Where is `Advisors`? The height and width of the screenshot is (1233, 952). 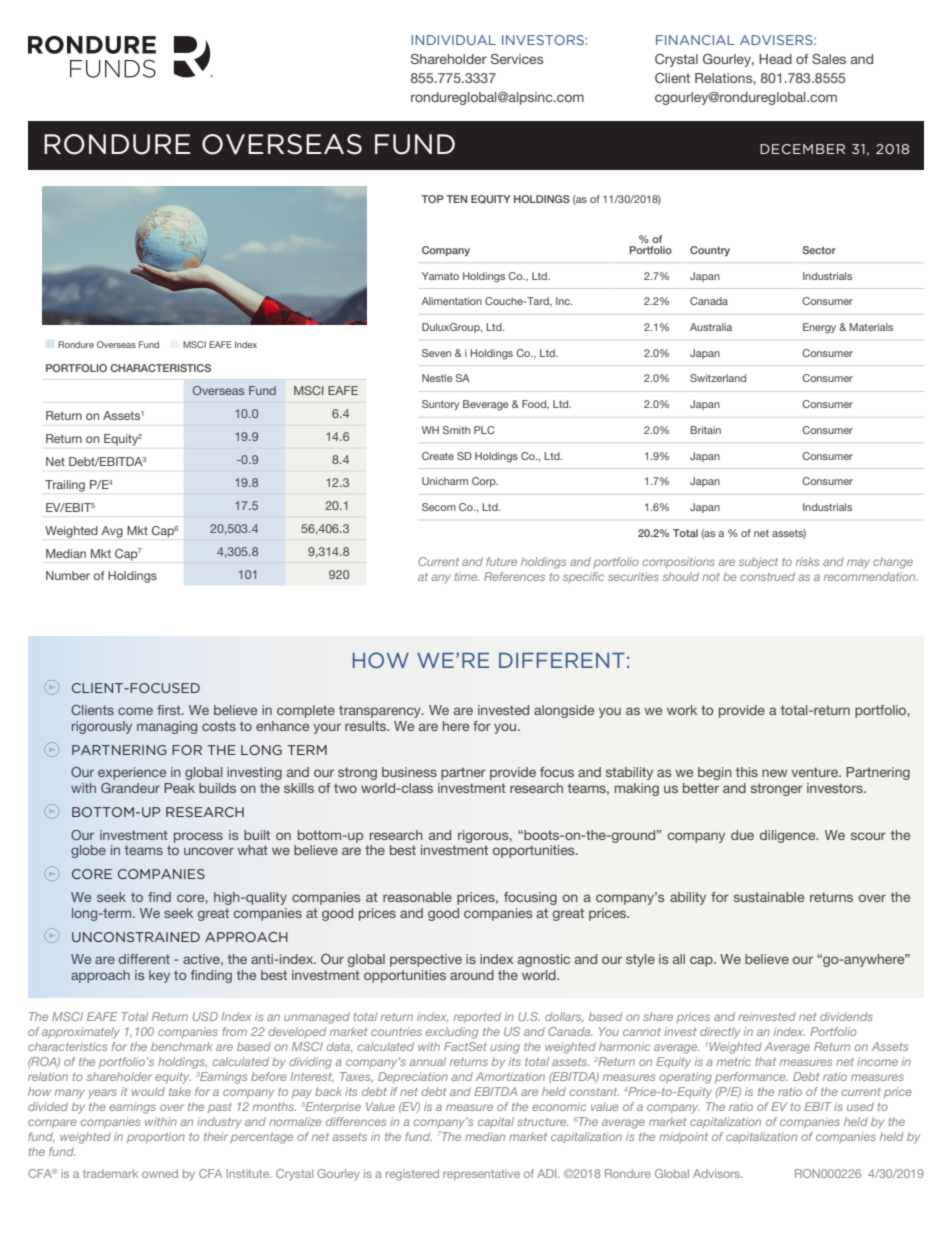
Advisors is located at coordinates (717, 1173).
